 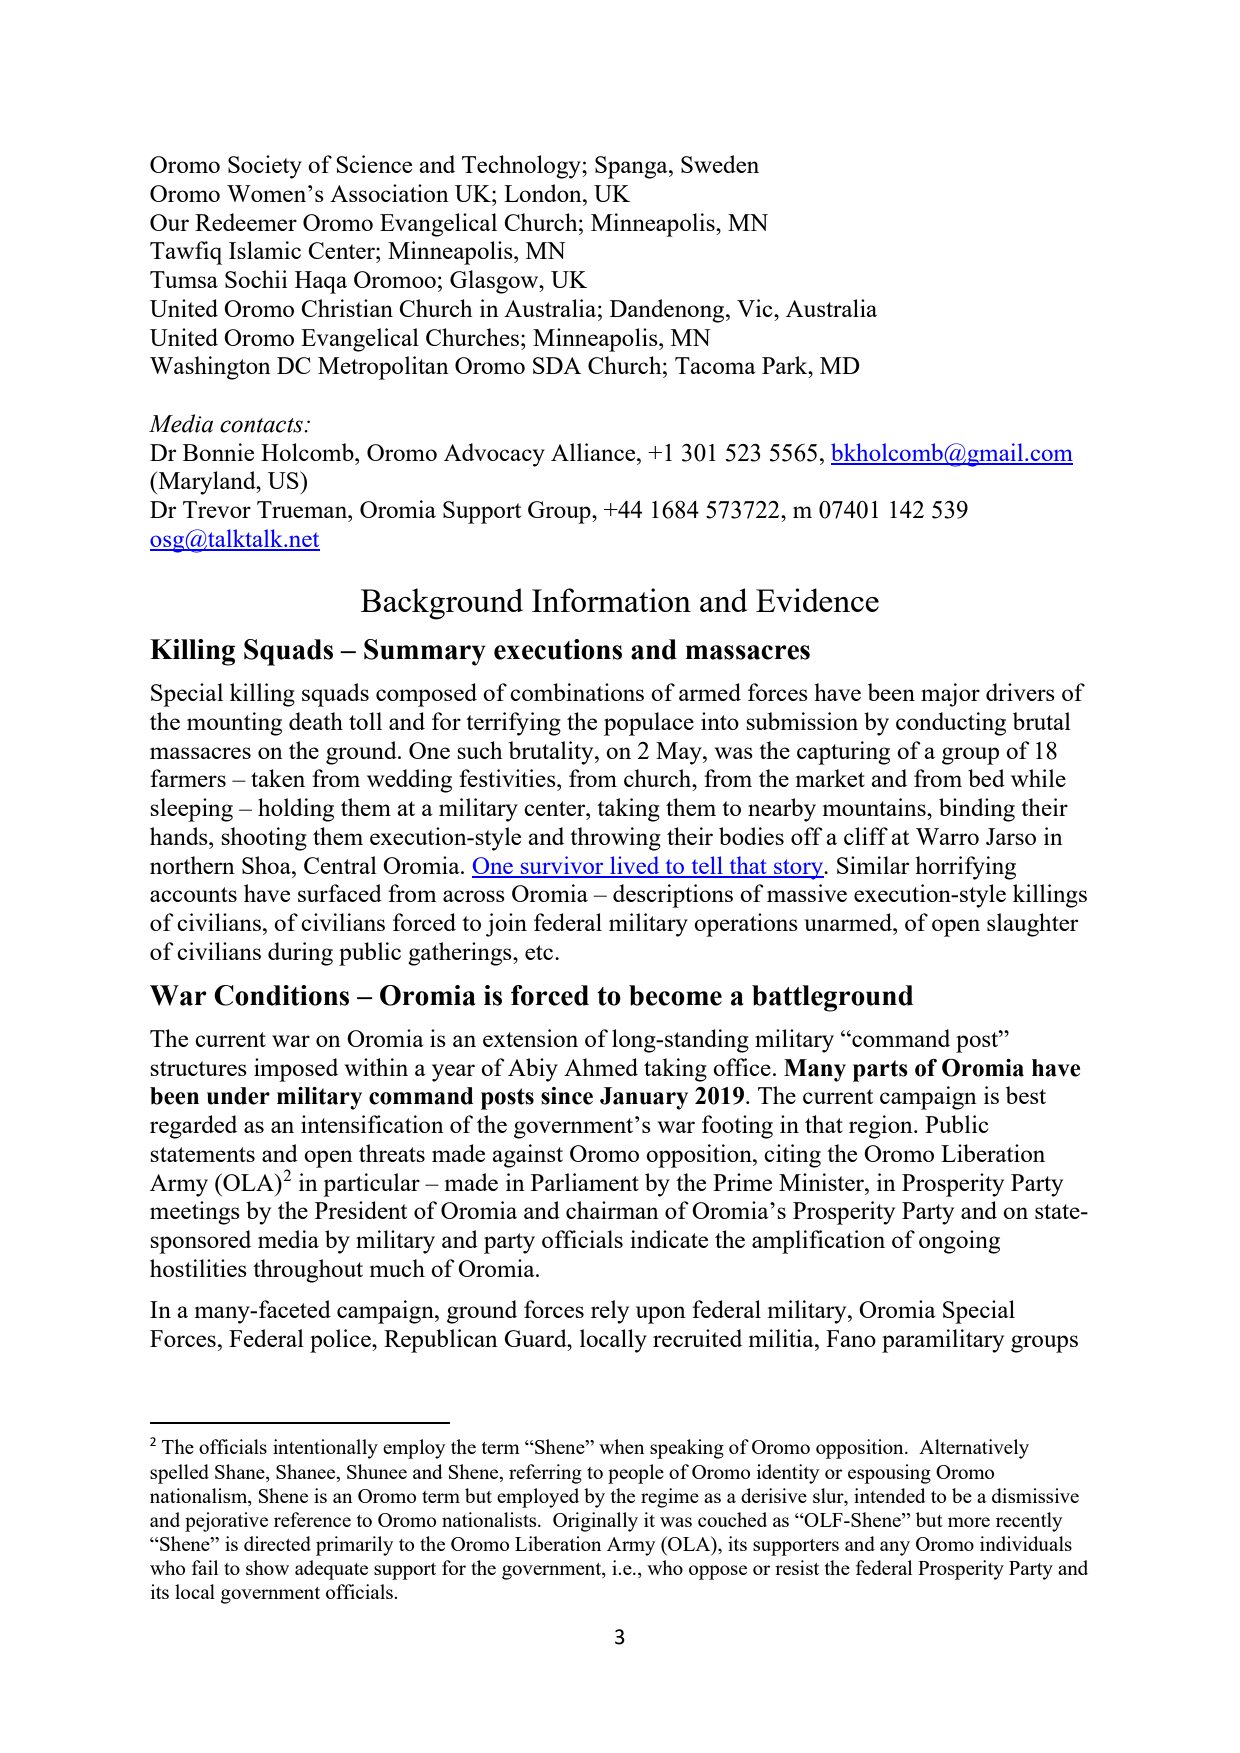 What do you see at coordinates (611, 600) in the document?
I see `Information` at bounding box center [611, 600].
